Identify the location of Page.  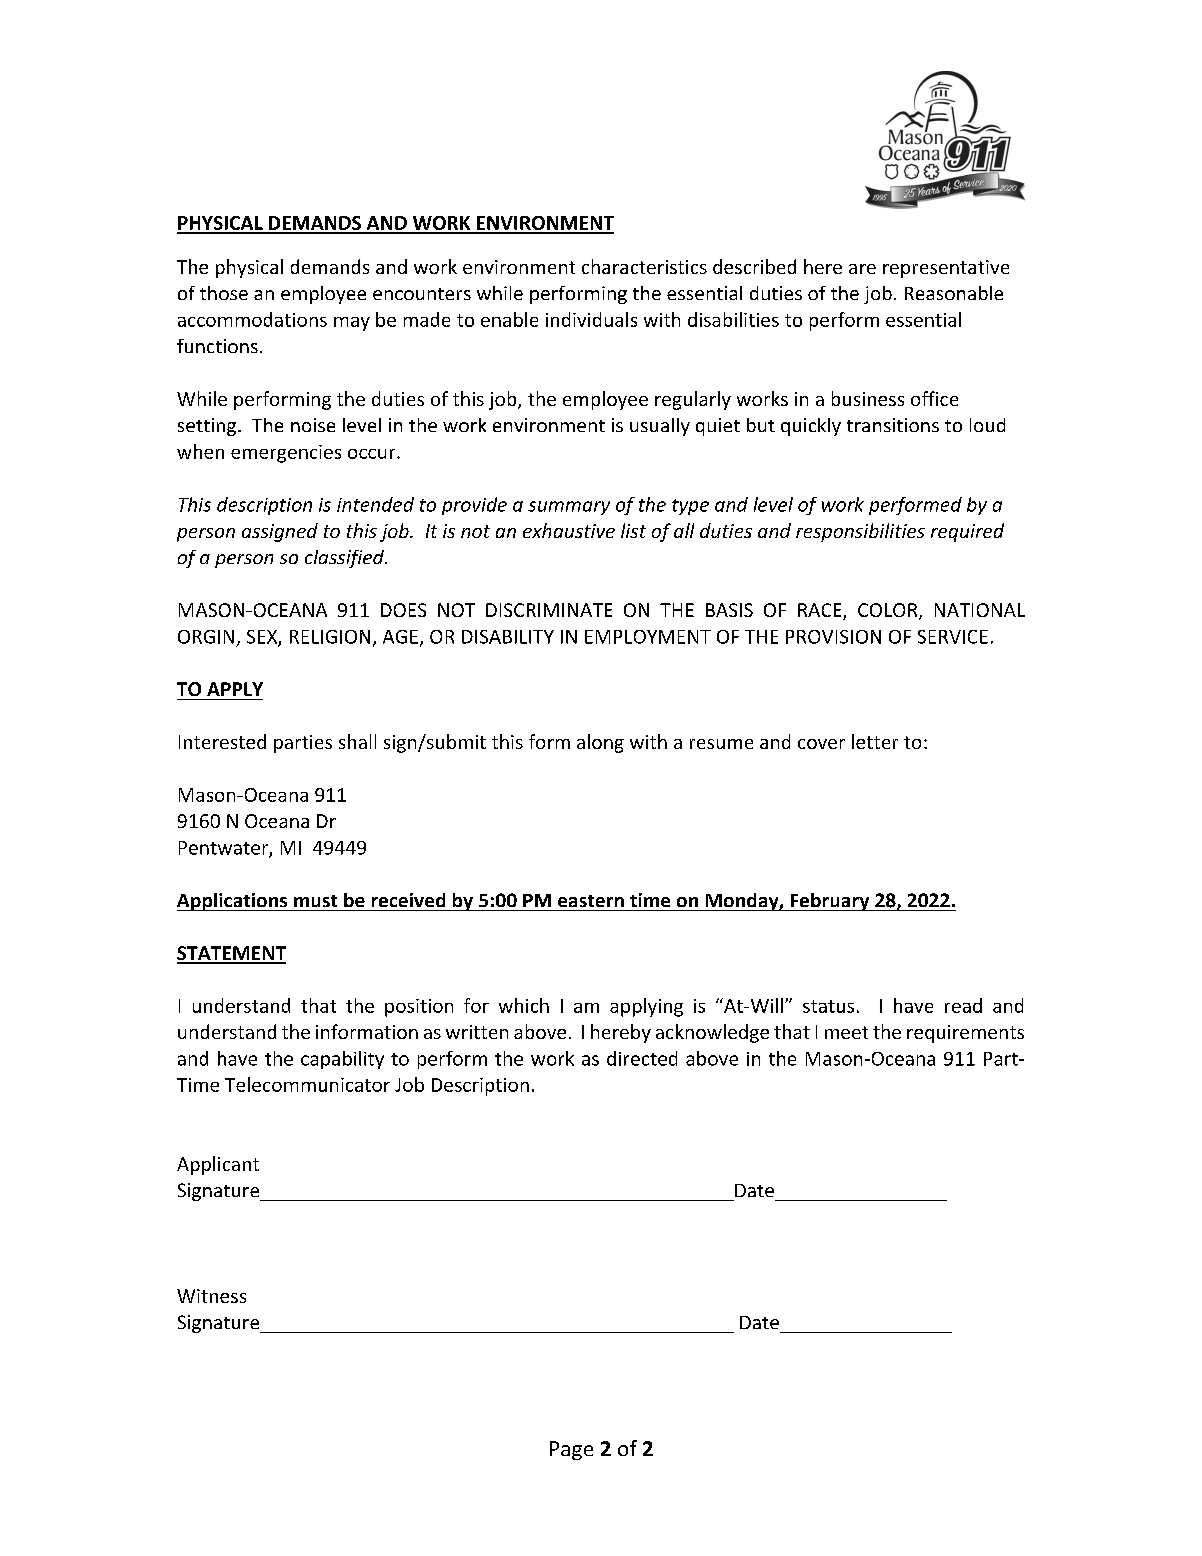
(571, 1450).
